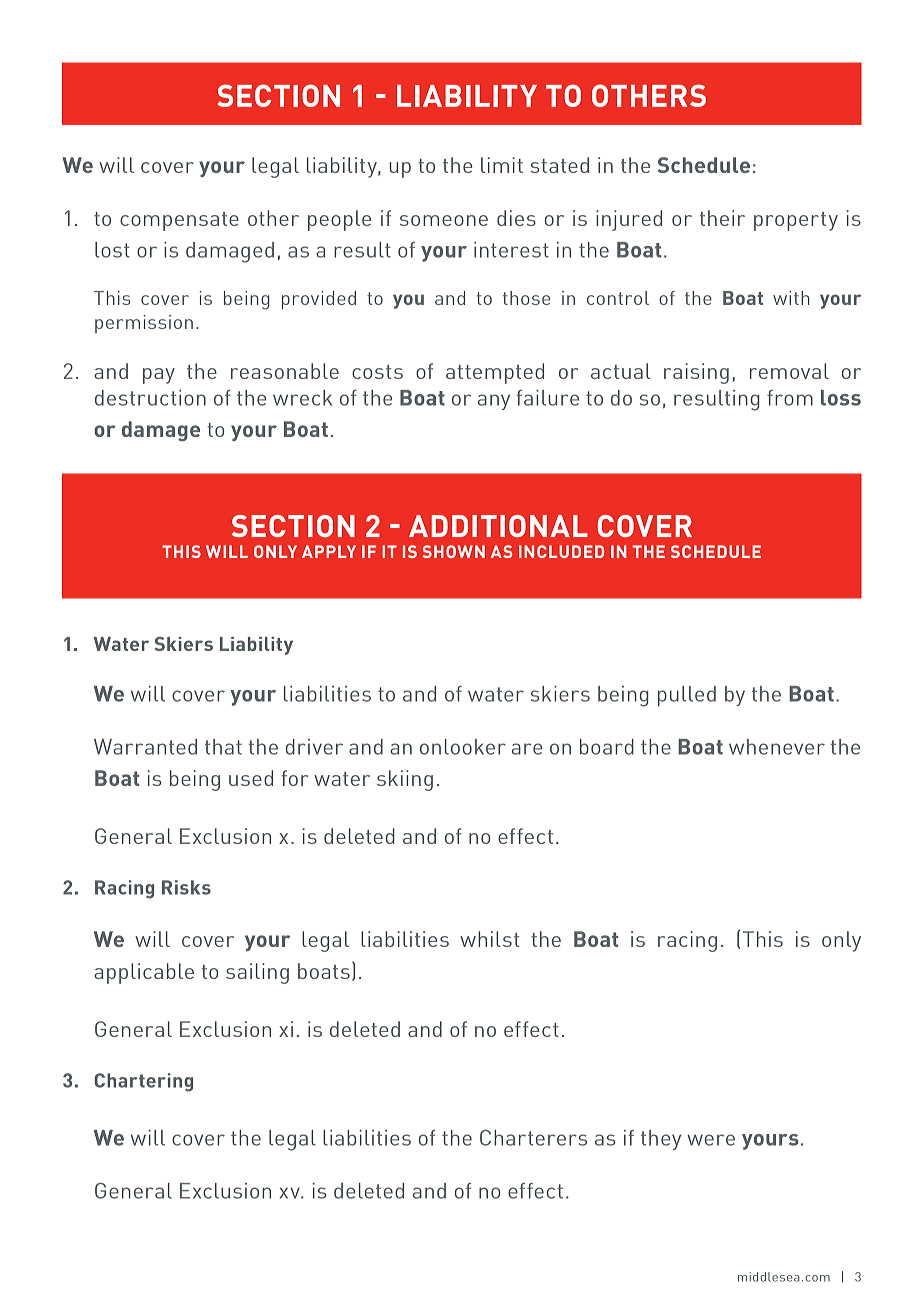 The image size is (924, 1311). I want to click on used, so click(251, 778).
